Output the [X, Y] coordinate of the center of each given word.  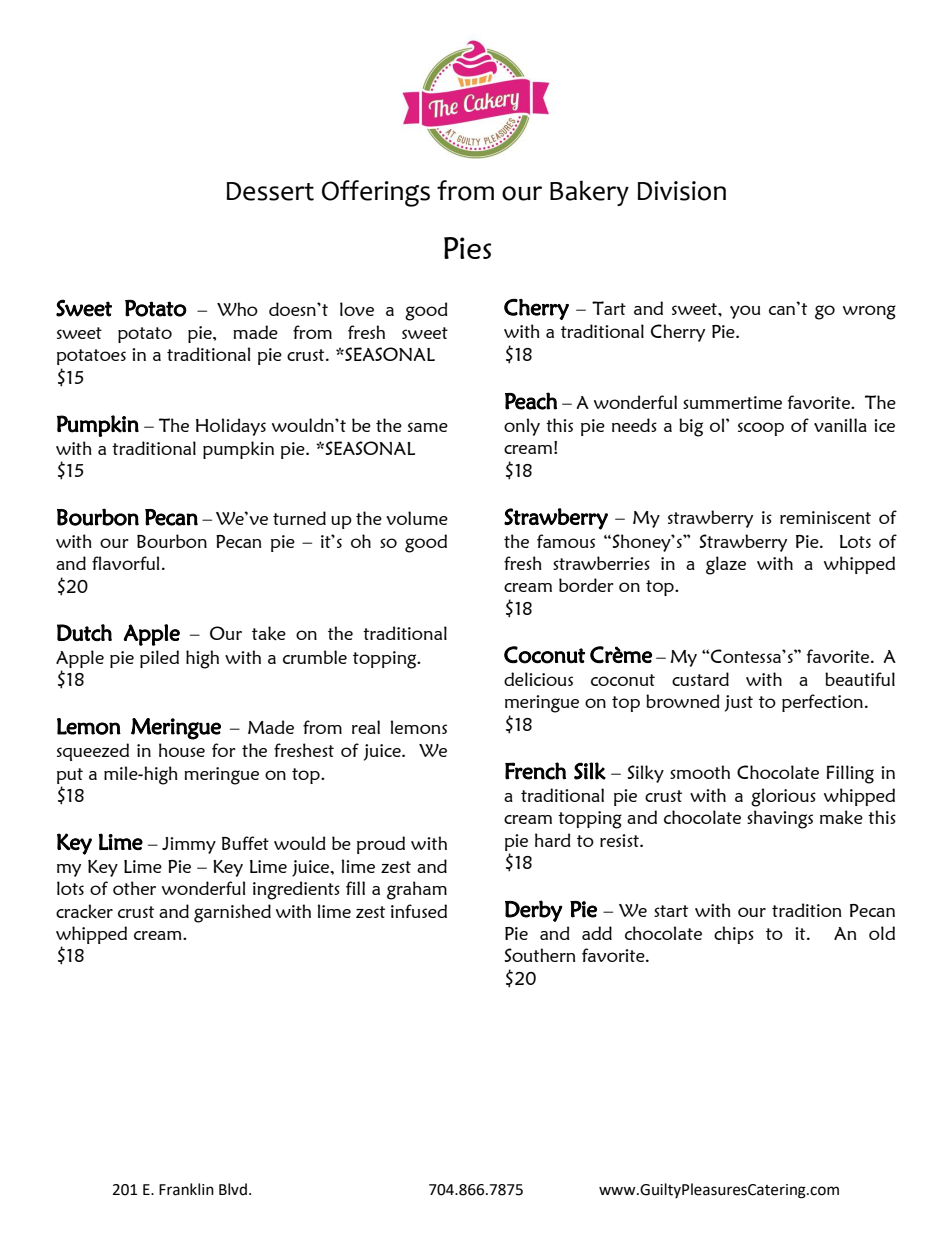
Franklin [186, 1189]
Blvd [233, 1189]
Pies [467, 248]
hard [553, 840]
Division [682, 191]
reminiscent [825, 517]
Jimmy [189, 845]
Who [237, 309]
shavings [780, 819]
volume [417, 518]
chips [734, 935]
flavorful [125, 563]
